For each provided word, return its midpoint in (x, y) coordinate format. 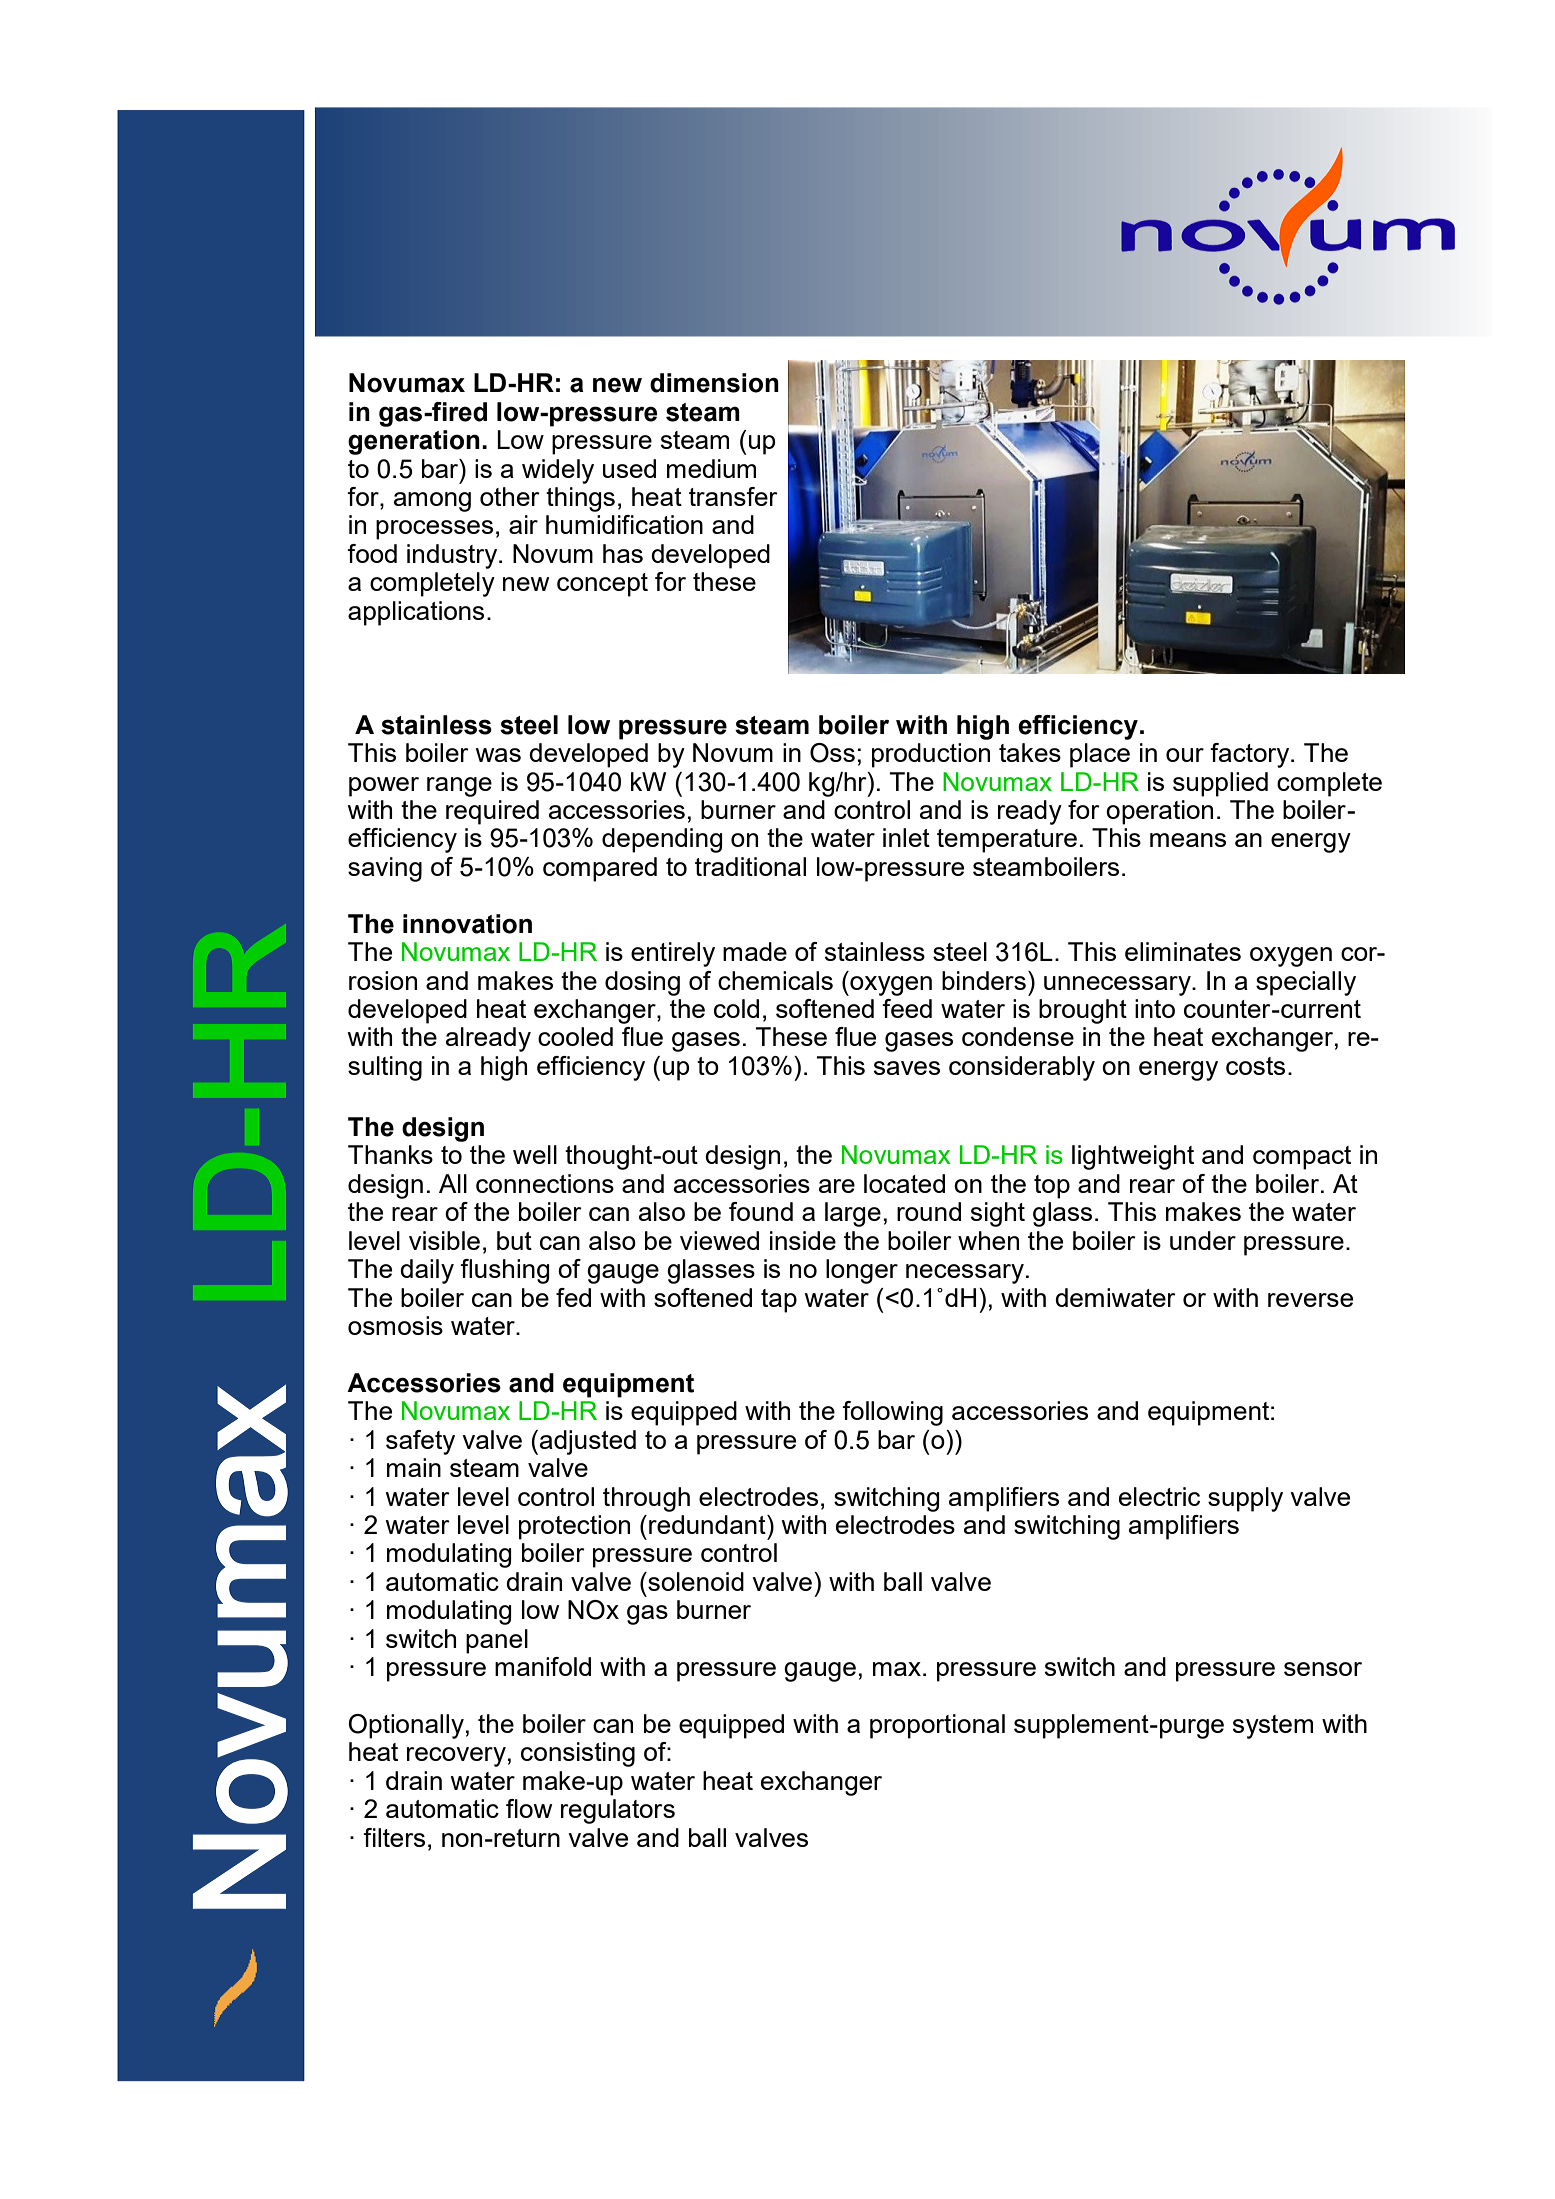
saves (907, 1068)
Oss (832, 753)
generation (414, 442)
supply (1245, 1499)
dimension (714, 383)
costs (1255, 1066)
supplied (1220, 784)
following (892, 1413)
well (535, 1154)
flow (529, 1808)
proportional (937, 1726)
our (1185, 755)
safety (420, 1442)
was (498, 755)
